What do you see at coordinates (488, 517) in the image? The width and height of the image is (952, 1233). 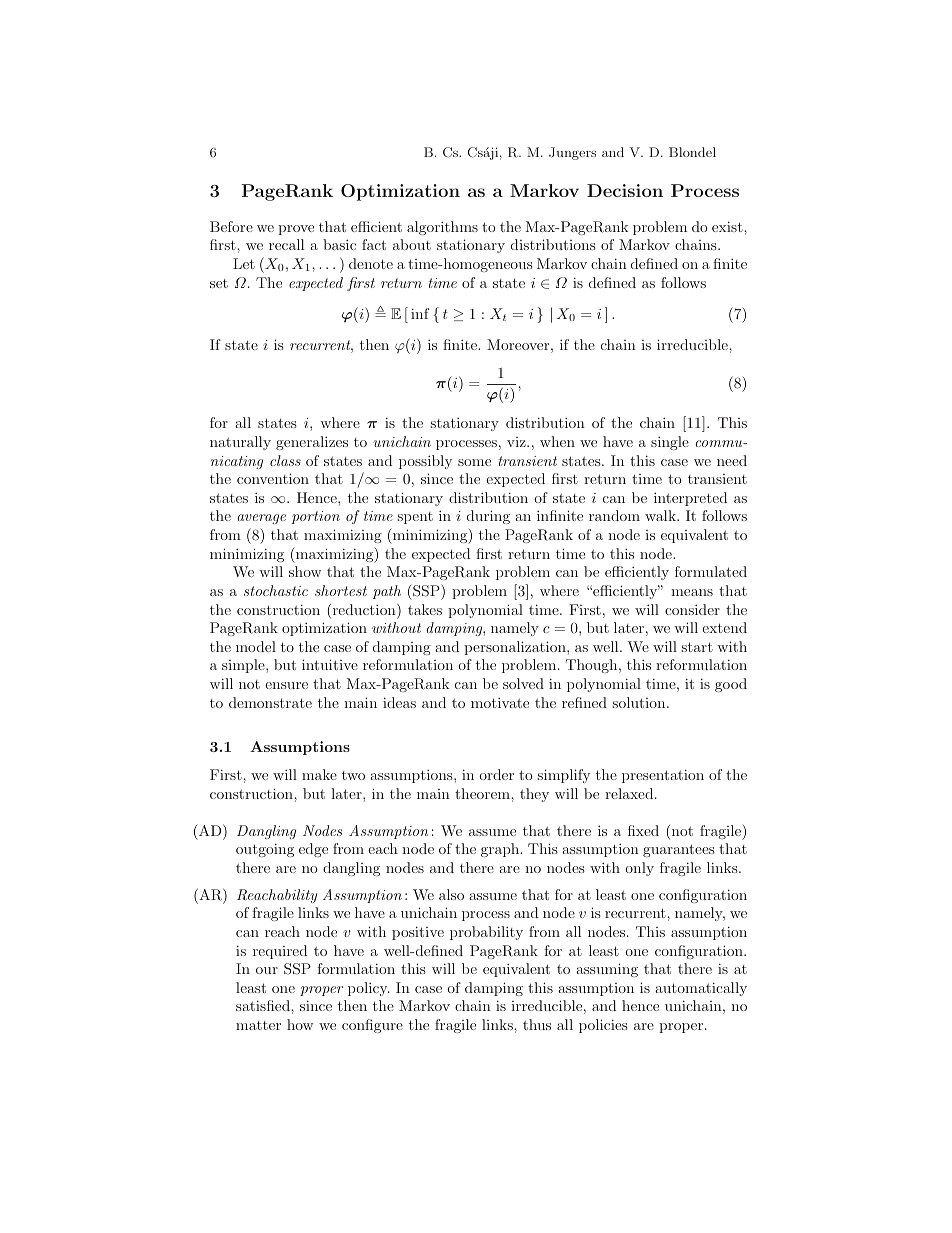 I see `during` at bounding box center [488, 517].
